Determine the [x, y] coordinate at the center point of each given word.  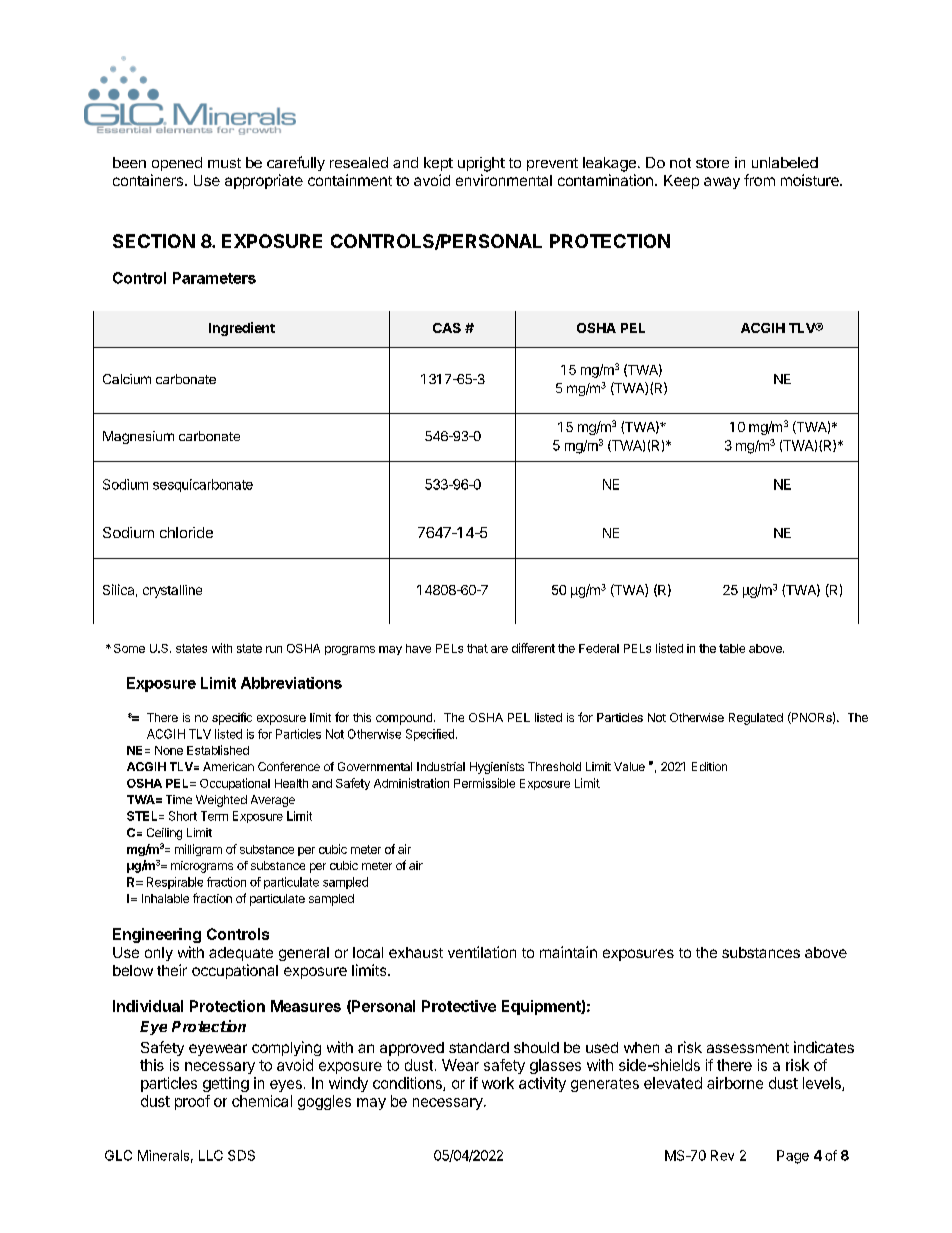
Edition [709, 766]
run [274, 649]
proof [192, 1102]
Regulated [756, 719]
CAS [447, 328]
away [722, 183]
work [498, 1083]
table [732, 648]
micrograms [202, 867]
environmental [504, 180]
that [477, 648]
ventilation [482, 952]
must [224, 163]
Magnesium [138, 437]
